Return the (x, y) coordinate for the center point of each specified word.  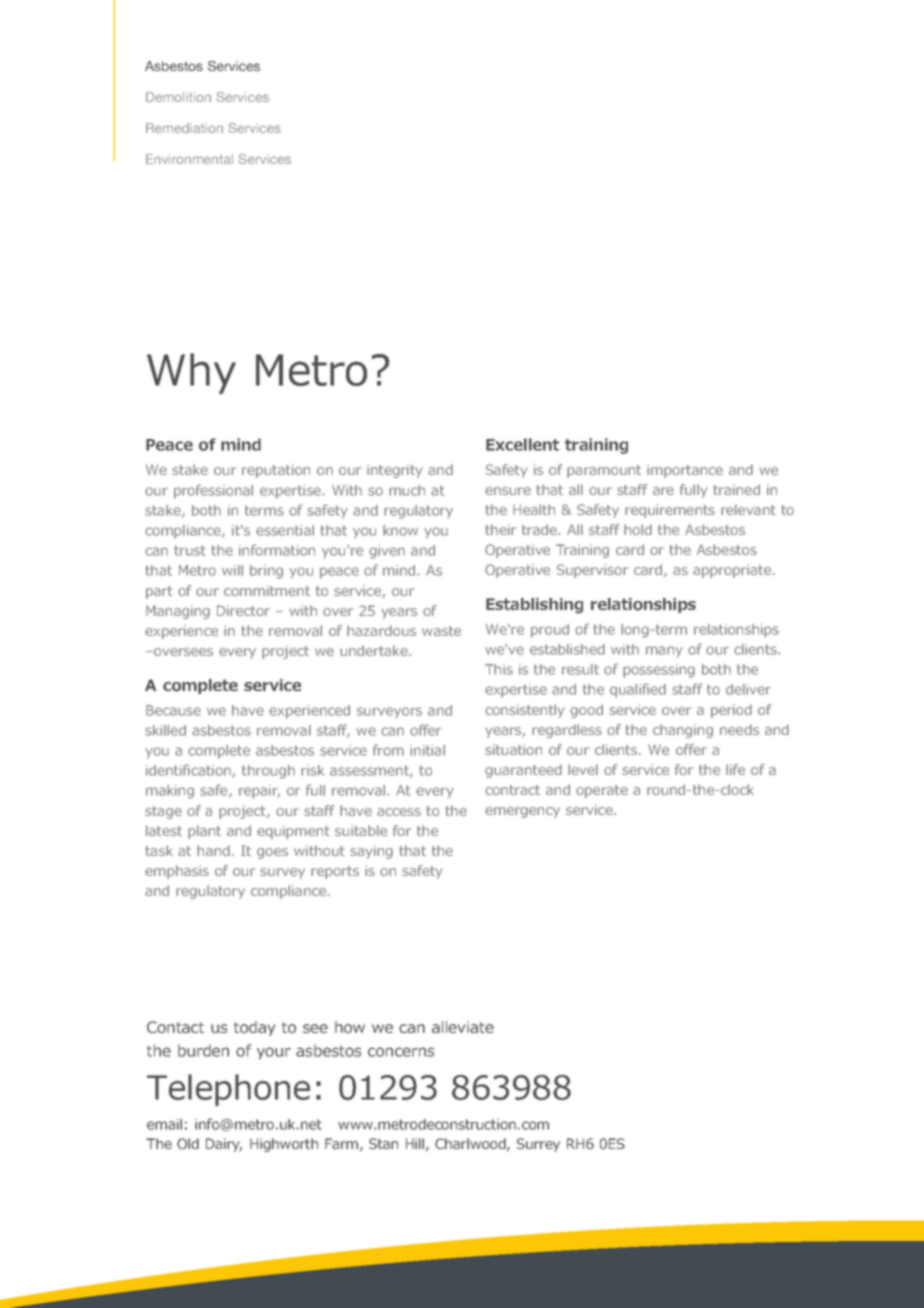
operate (602, 791)
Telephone (228, 1090)
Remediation (184, 128)
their (501, 529)
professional (213, 491)
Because (173, 710)
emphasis (177, 872)
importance (685, 471)
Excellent (522, 444)
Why (191, 373)
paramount (604, 471)
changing (683, 731)
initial (427, 750)
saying (371, 852)
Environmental (189, 159)
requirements (670, 511)
